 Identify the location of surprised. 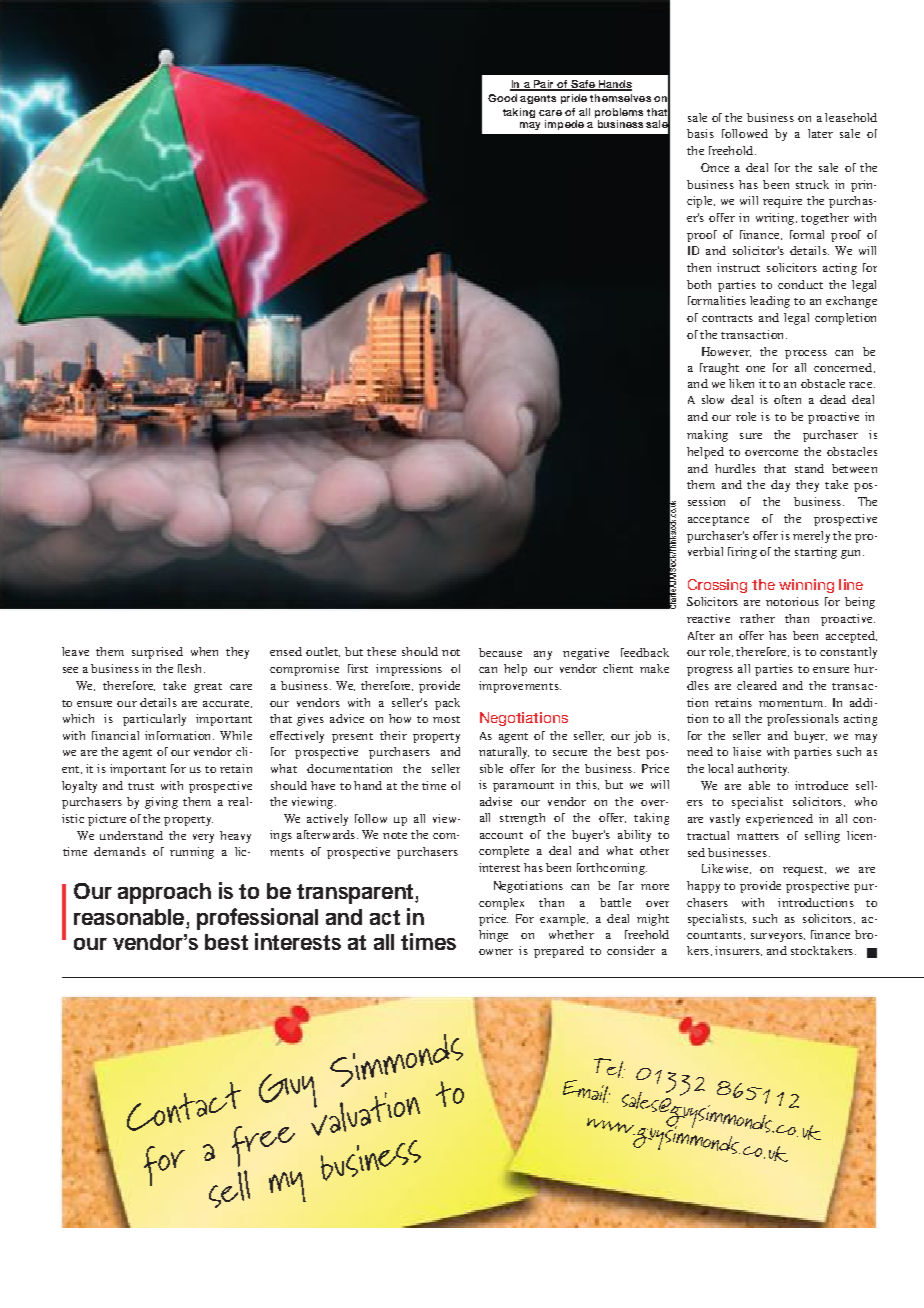
(157, 653).
